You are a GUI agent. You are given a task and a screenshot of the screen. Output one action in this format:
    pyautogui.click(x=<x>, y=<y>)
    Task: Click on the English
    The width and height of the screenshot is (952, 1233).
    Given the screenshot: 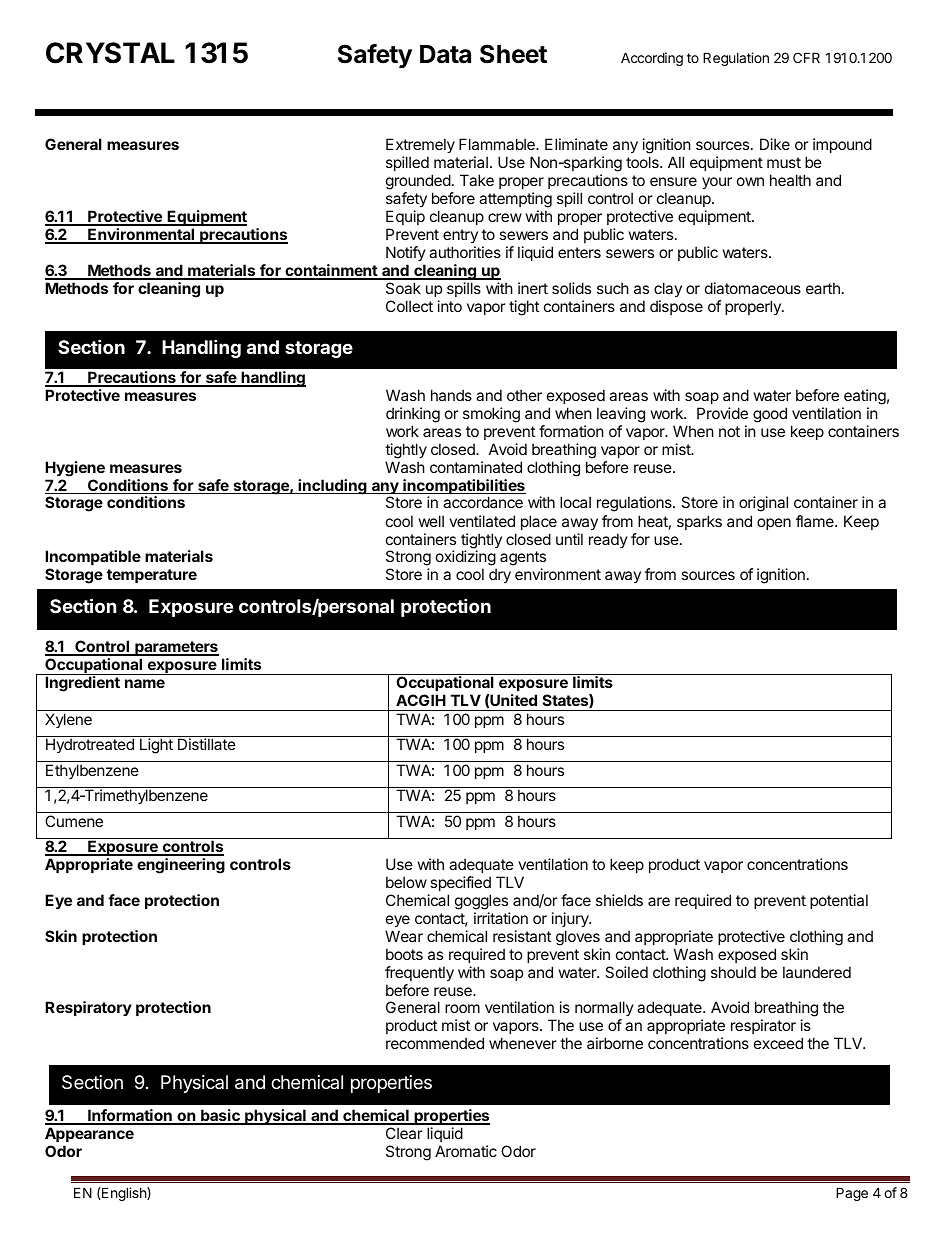 What is the action you would take?
    pyautogui.click(x=124, y=1194)
